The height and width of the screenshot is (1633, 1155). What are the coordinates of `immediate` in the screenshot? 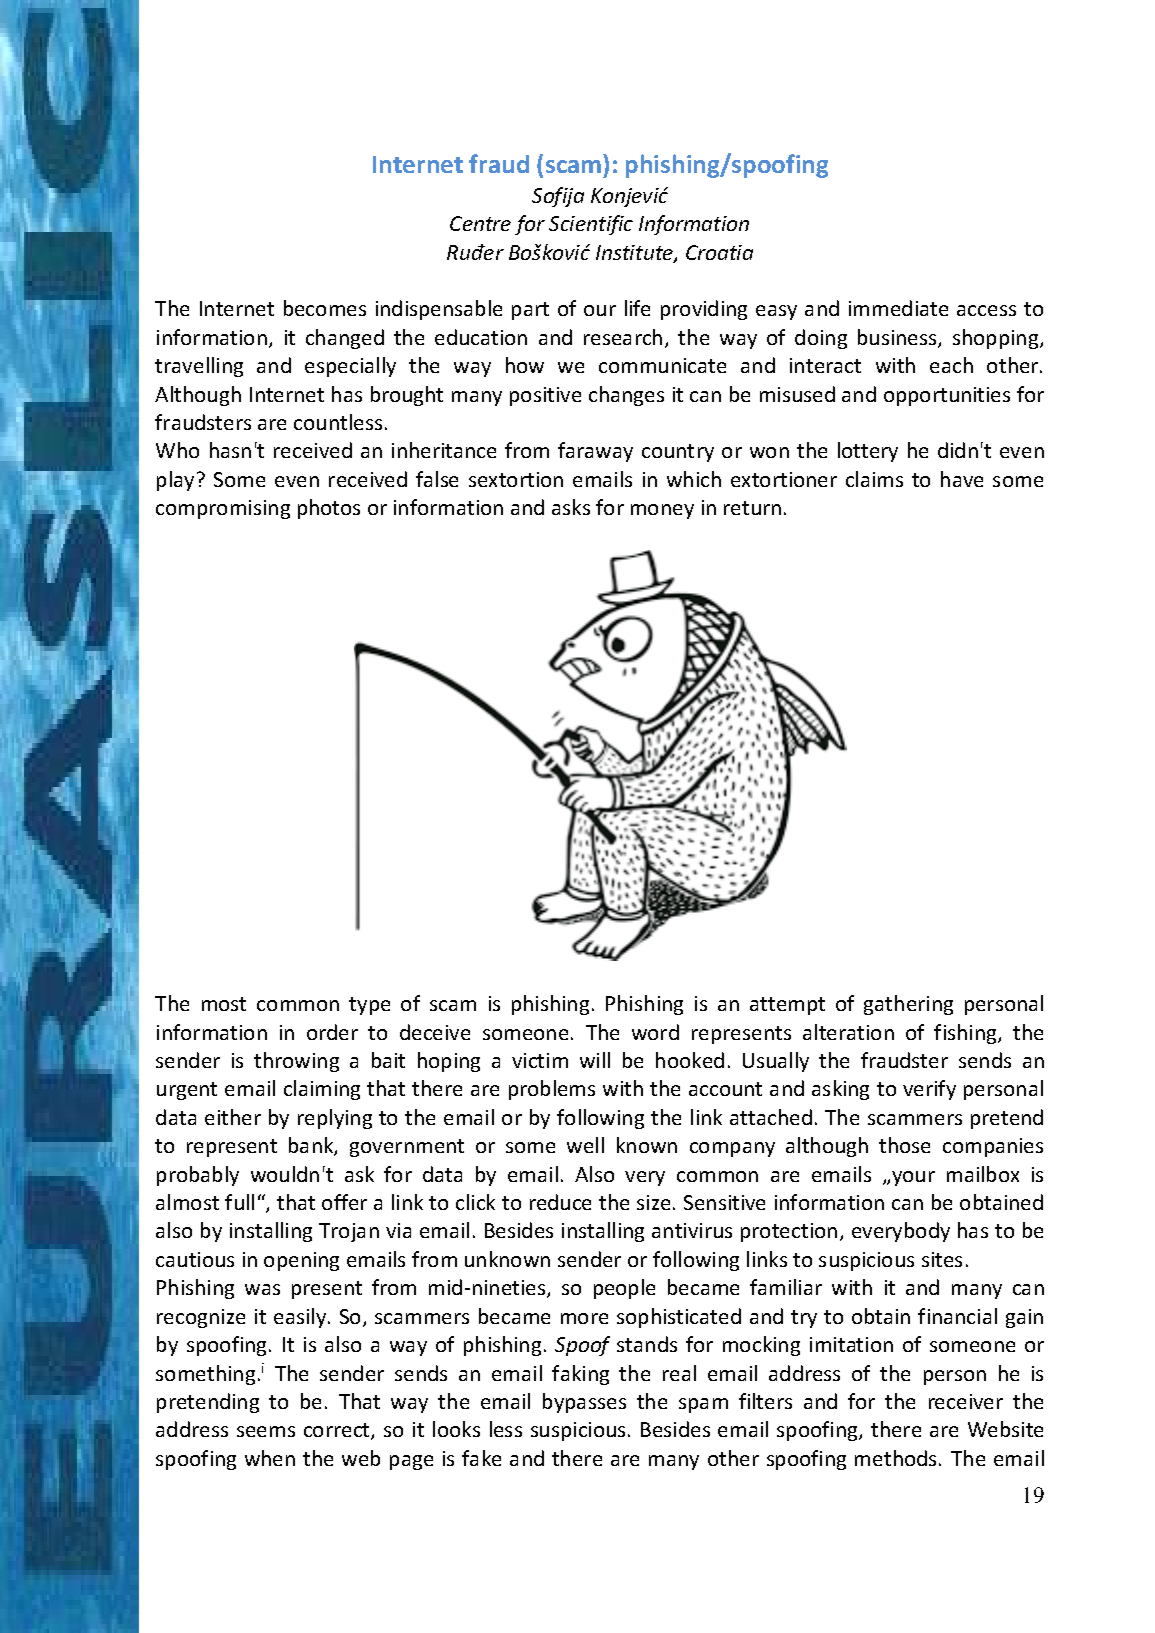 It's located at (898, 308).
